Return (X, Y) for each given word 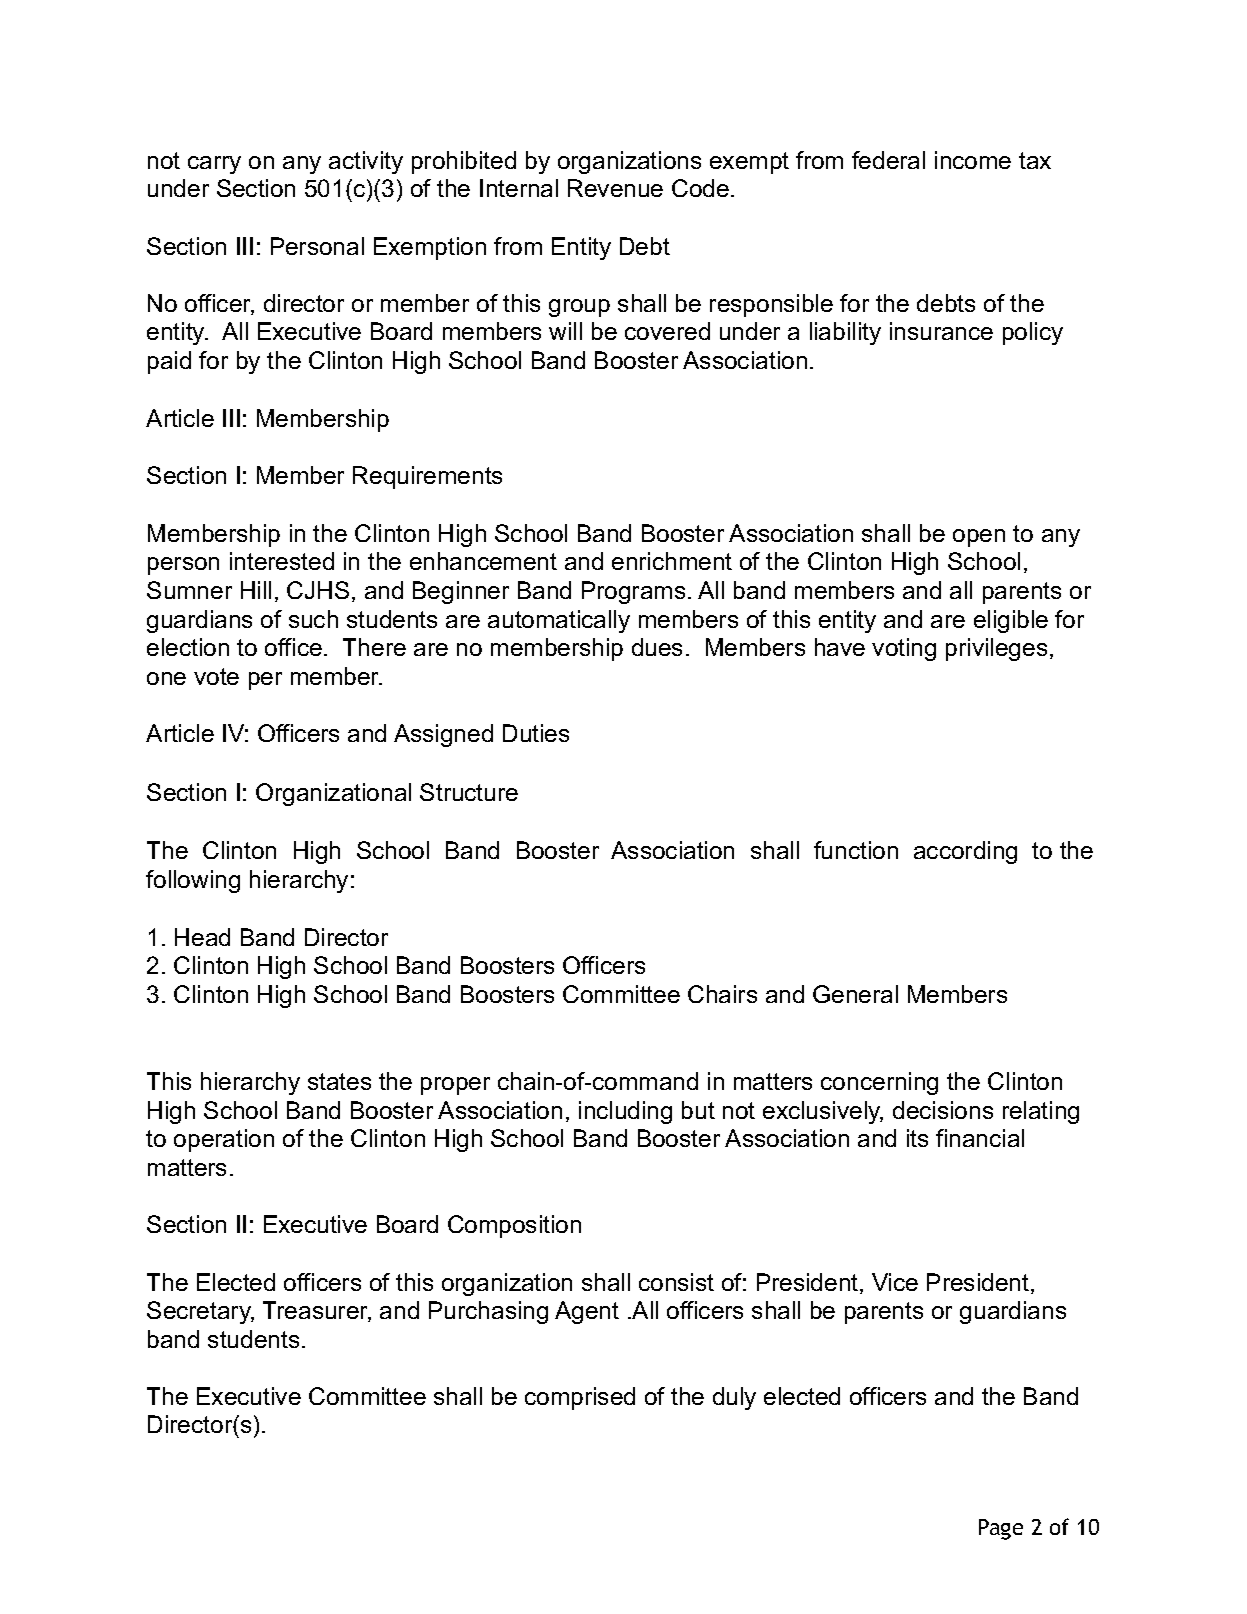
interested (282, 561)
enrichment (672, 561)
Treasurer (317, 1311)
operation (224, 1140)
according (965, 852)
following (193, 881)
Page (1001, 1529)
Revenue (615, 188)
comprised (580, 1398)
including (625, 1112)
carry (214, 165)
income (973, 160)
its (917, 1138)
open (979, 538)
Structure (469, 792)
